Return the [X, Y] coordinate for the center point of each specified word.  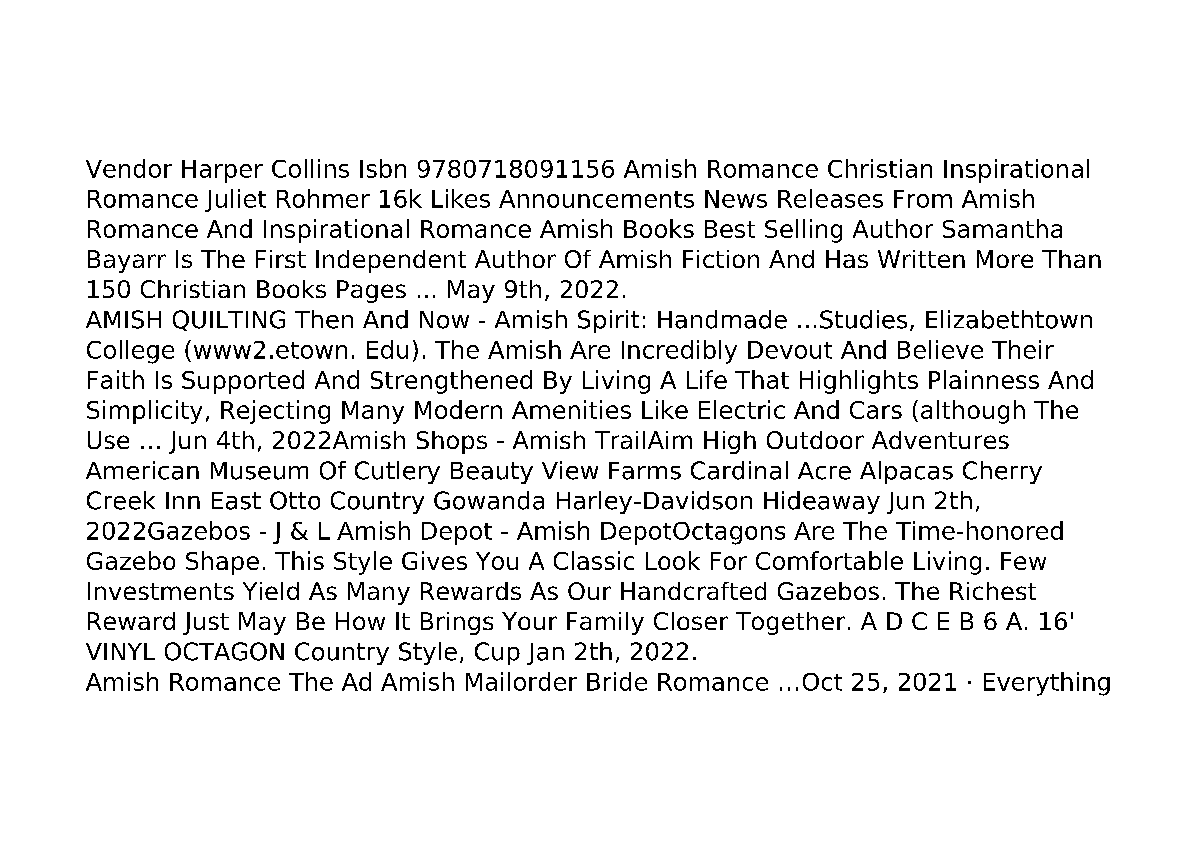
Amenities [571, 409]
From [923, 199]
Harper [222, 171]
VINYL [120, 651]
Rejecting [275, 412]
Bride [617, 681]
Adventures [940, 440]
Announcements [596, 199]
